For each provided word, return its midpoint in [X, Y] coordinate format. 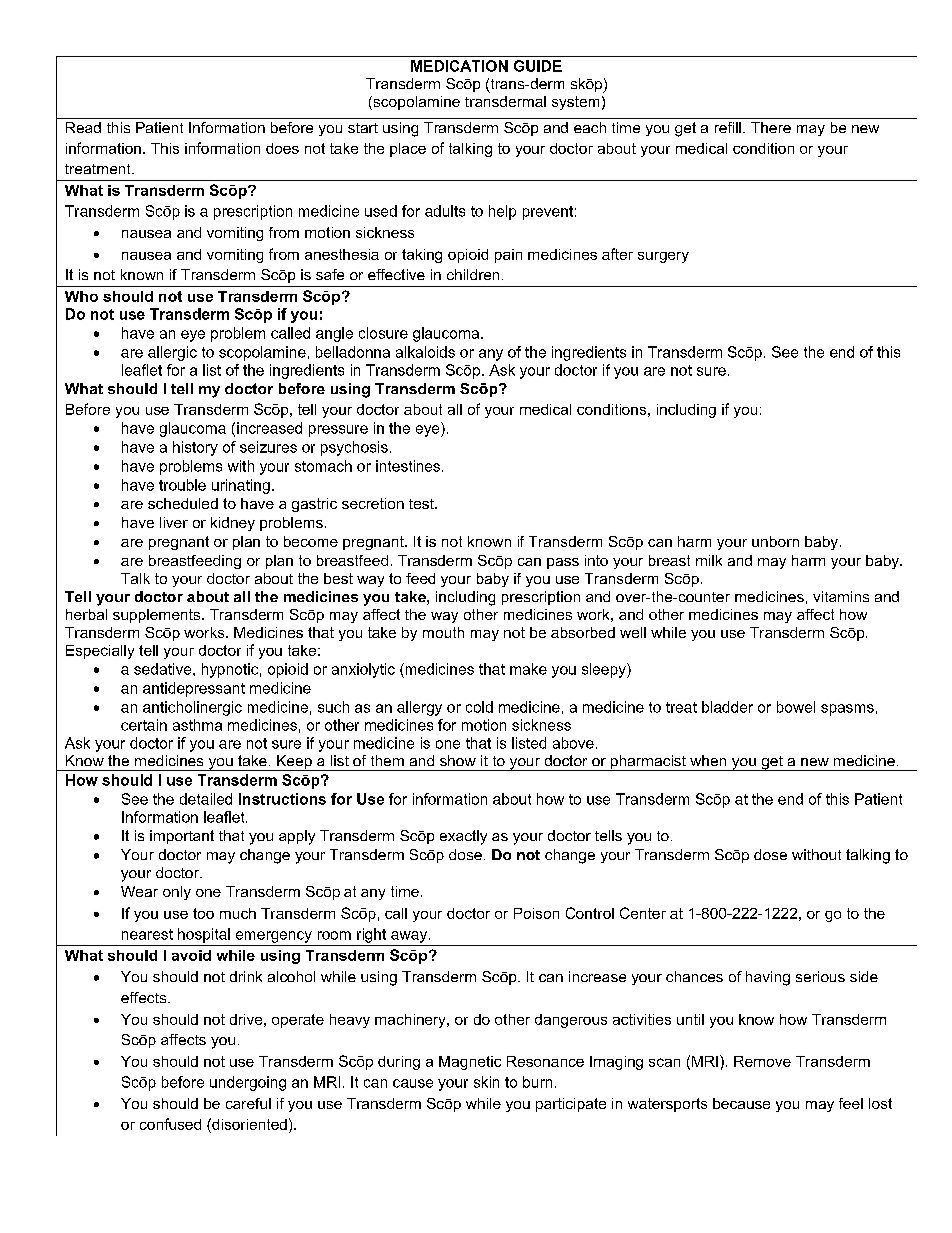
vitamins [841, 596]
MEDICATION [459, 66]
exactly [463, 837]
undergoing [248, 1083]
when [708, 760]
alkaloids [425, 352]
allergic [172, 353]
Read [83, 127]
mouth [443, 632]
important [182, 837]
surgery [663, 257]
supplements [158, 616]
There [771, 127]
